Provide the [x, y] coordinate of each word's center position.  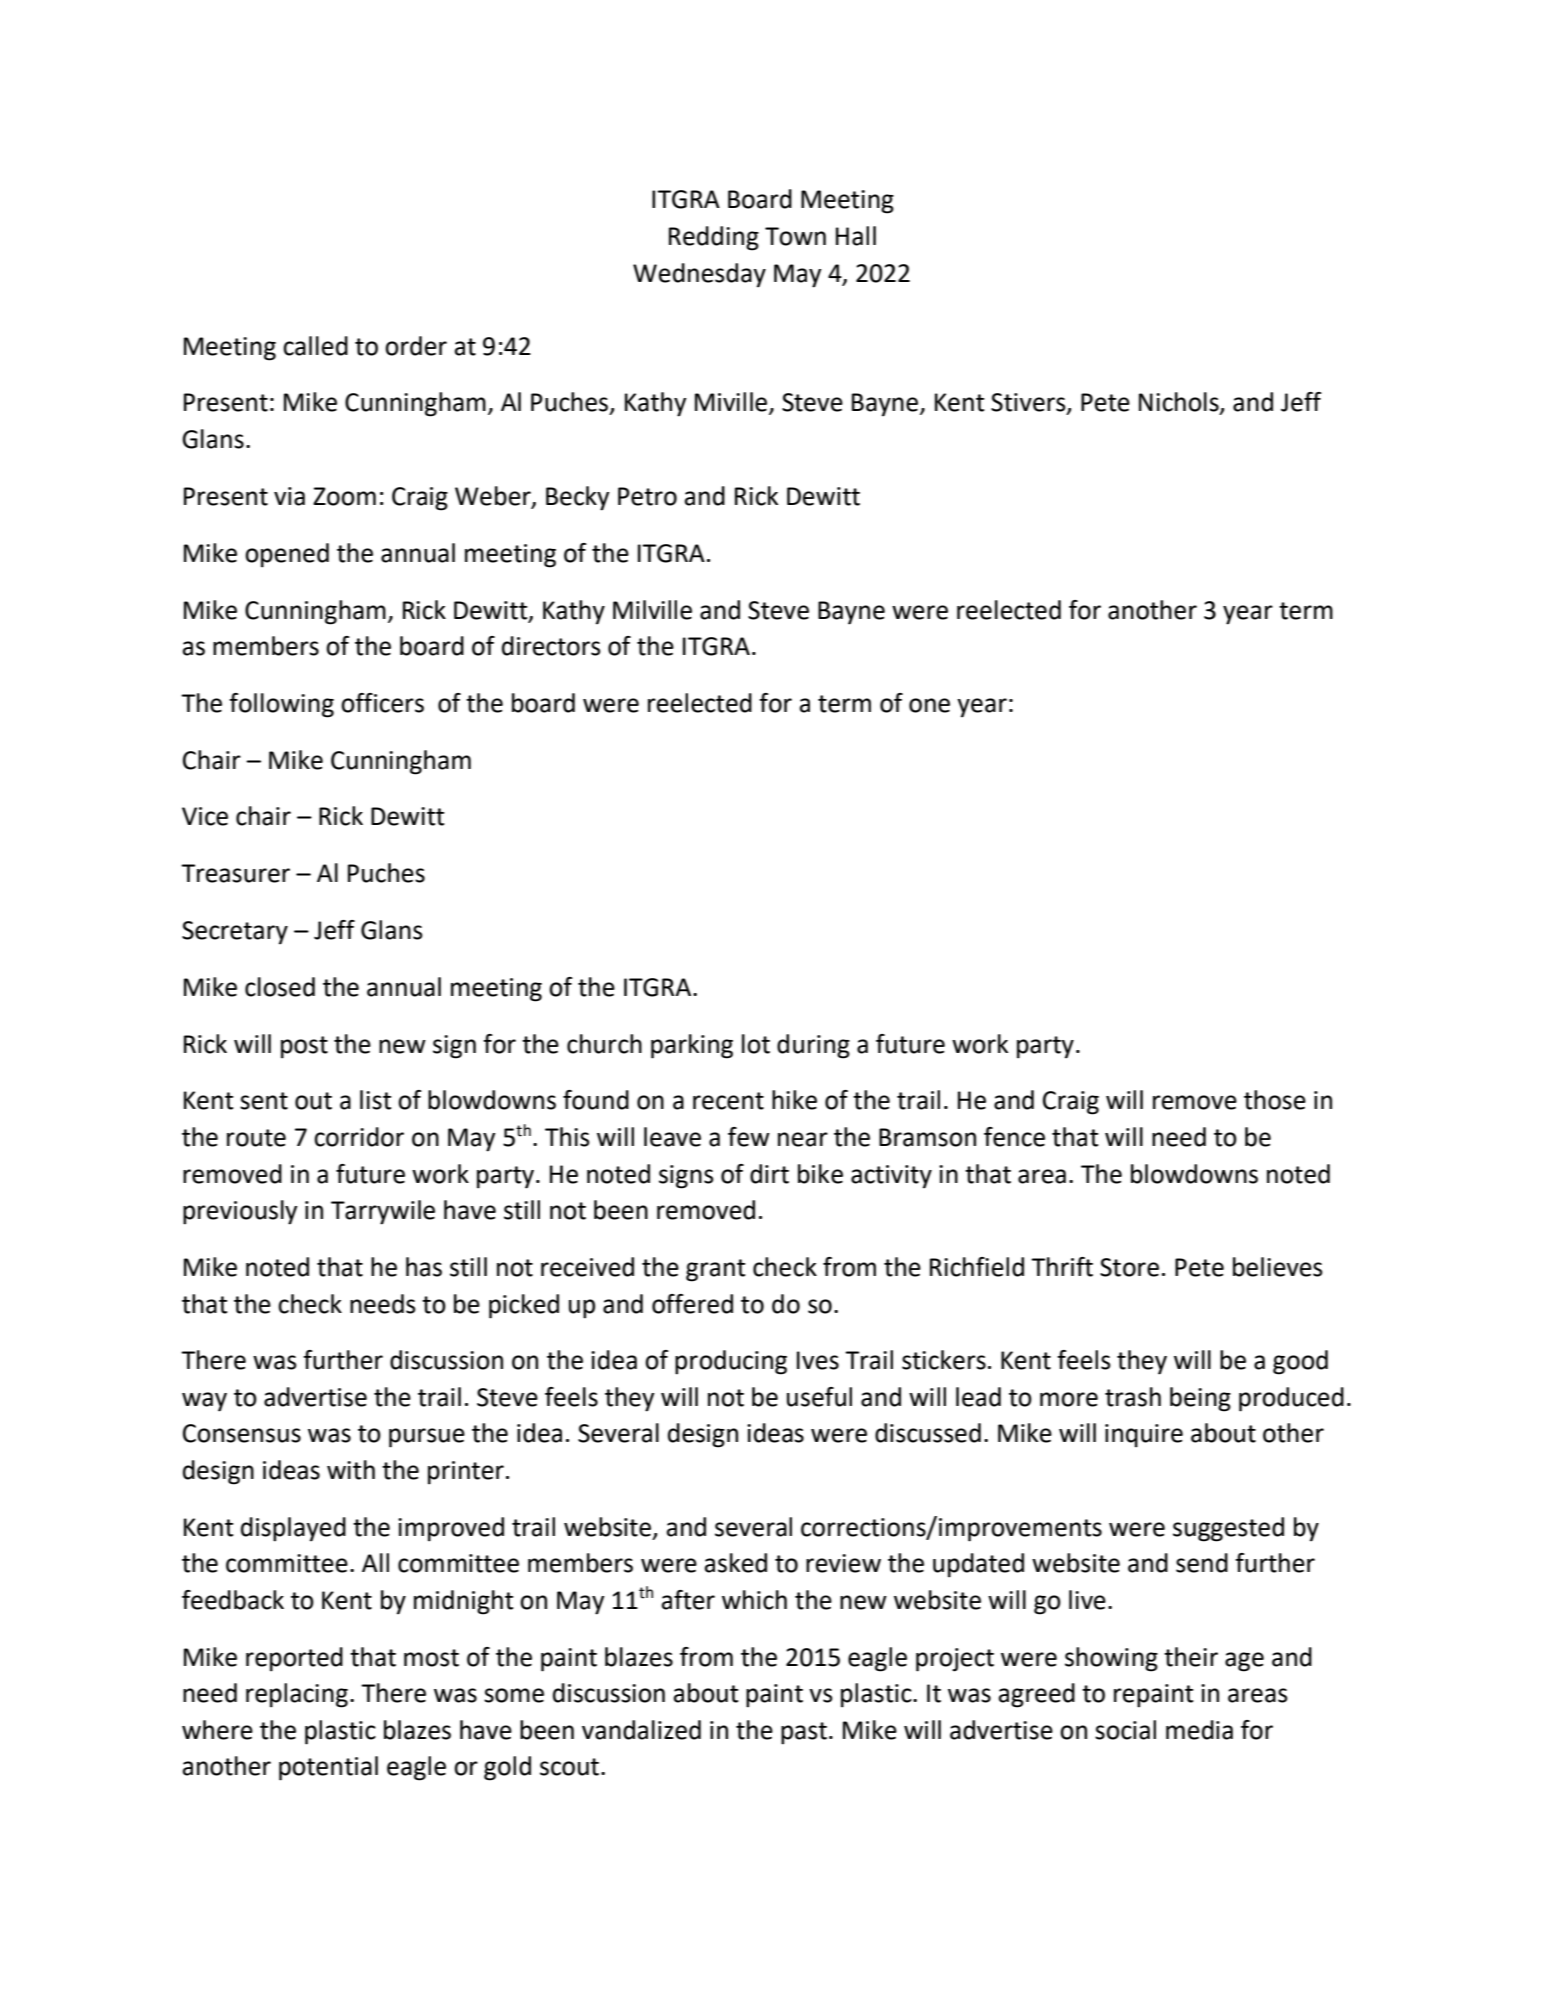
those [1275, 1100]
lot [756, 1044]
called [315, 346]
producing [731, 1362]
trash [1133, 1397]
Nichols [1180, 403]
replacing [297, 1695]
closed [280, 987]
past [804, 1733]
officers [382, 703]
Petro [647, 496]
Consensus [242, 1433]
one [929, 705]
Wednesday [699, 275]
